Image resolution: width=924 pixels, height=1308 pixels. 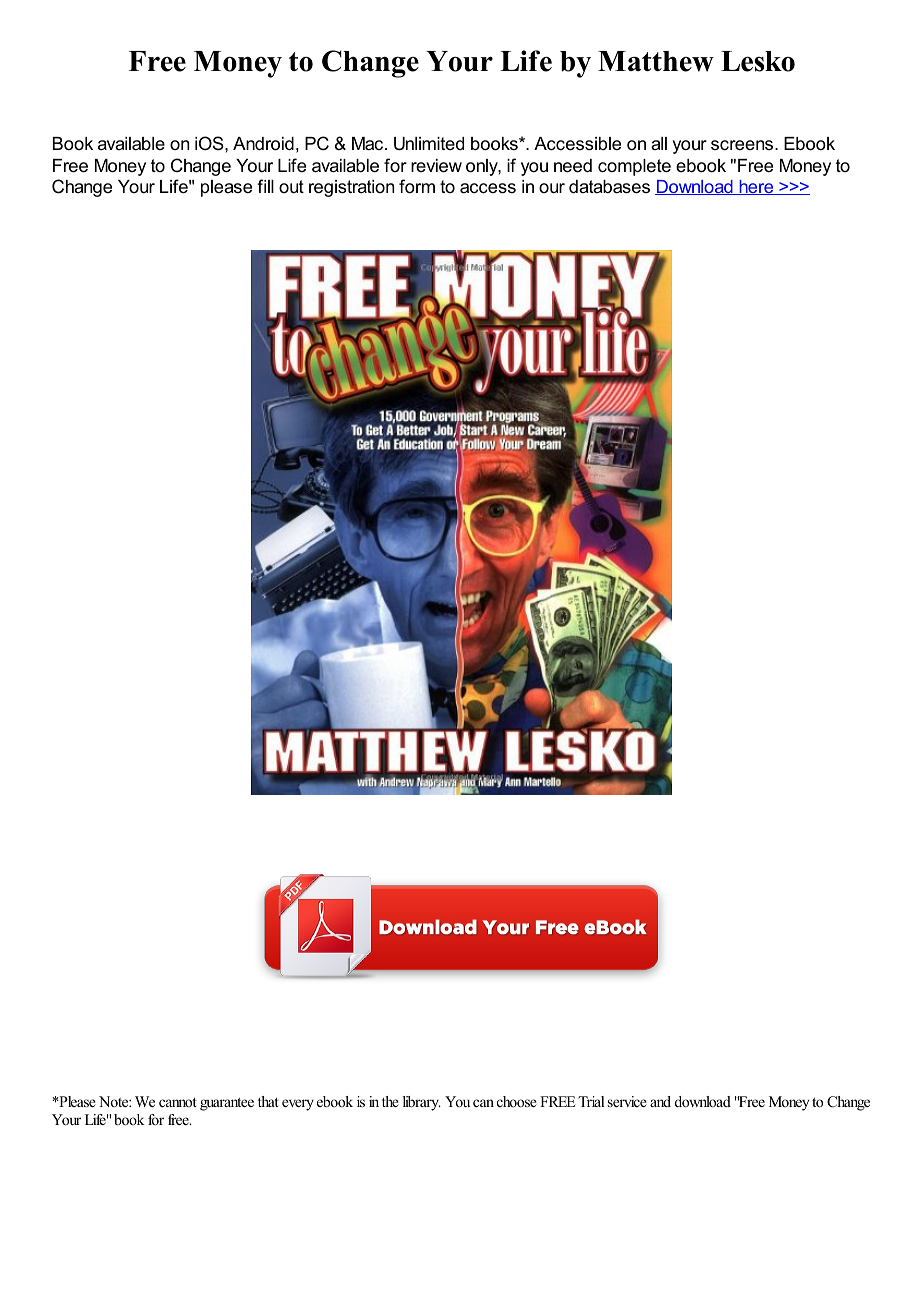 I want to click on Mac, so click(x=369, y=143).
